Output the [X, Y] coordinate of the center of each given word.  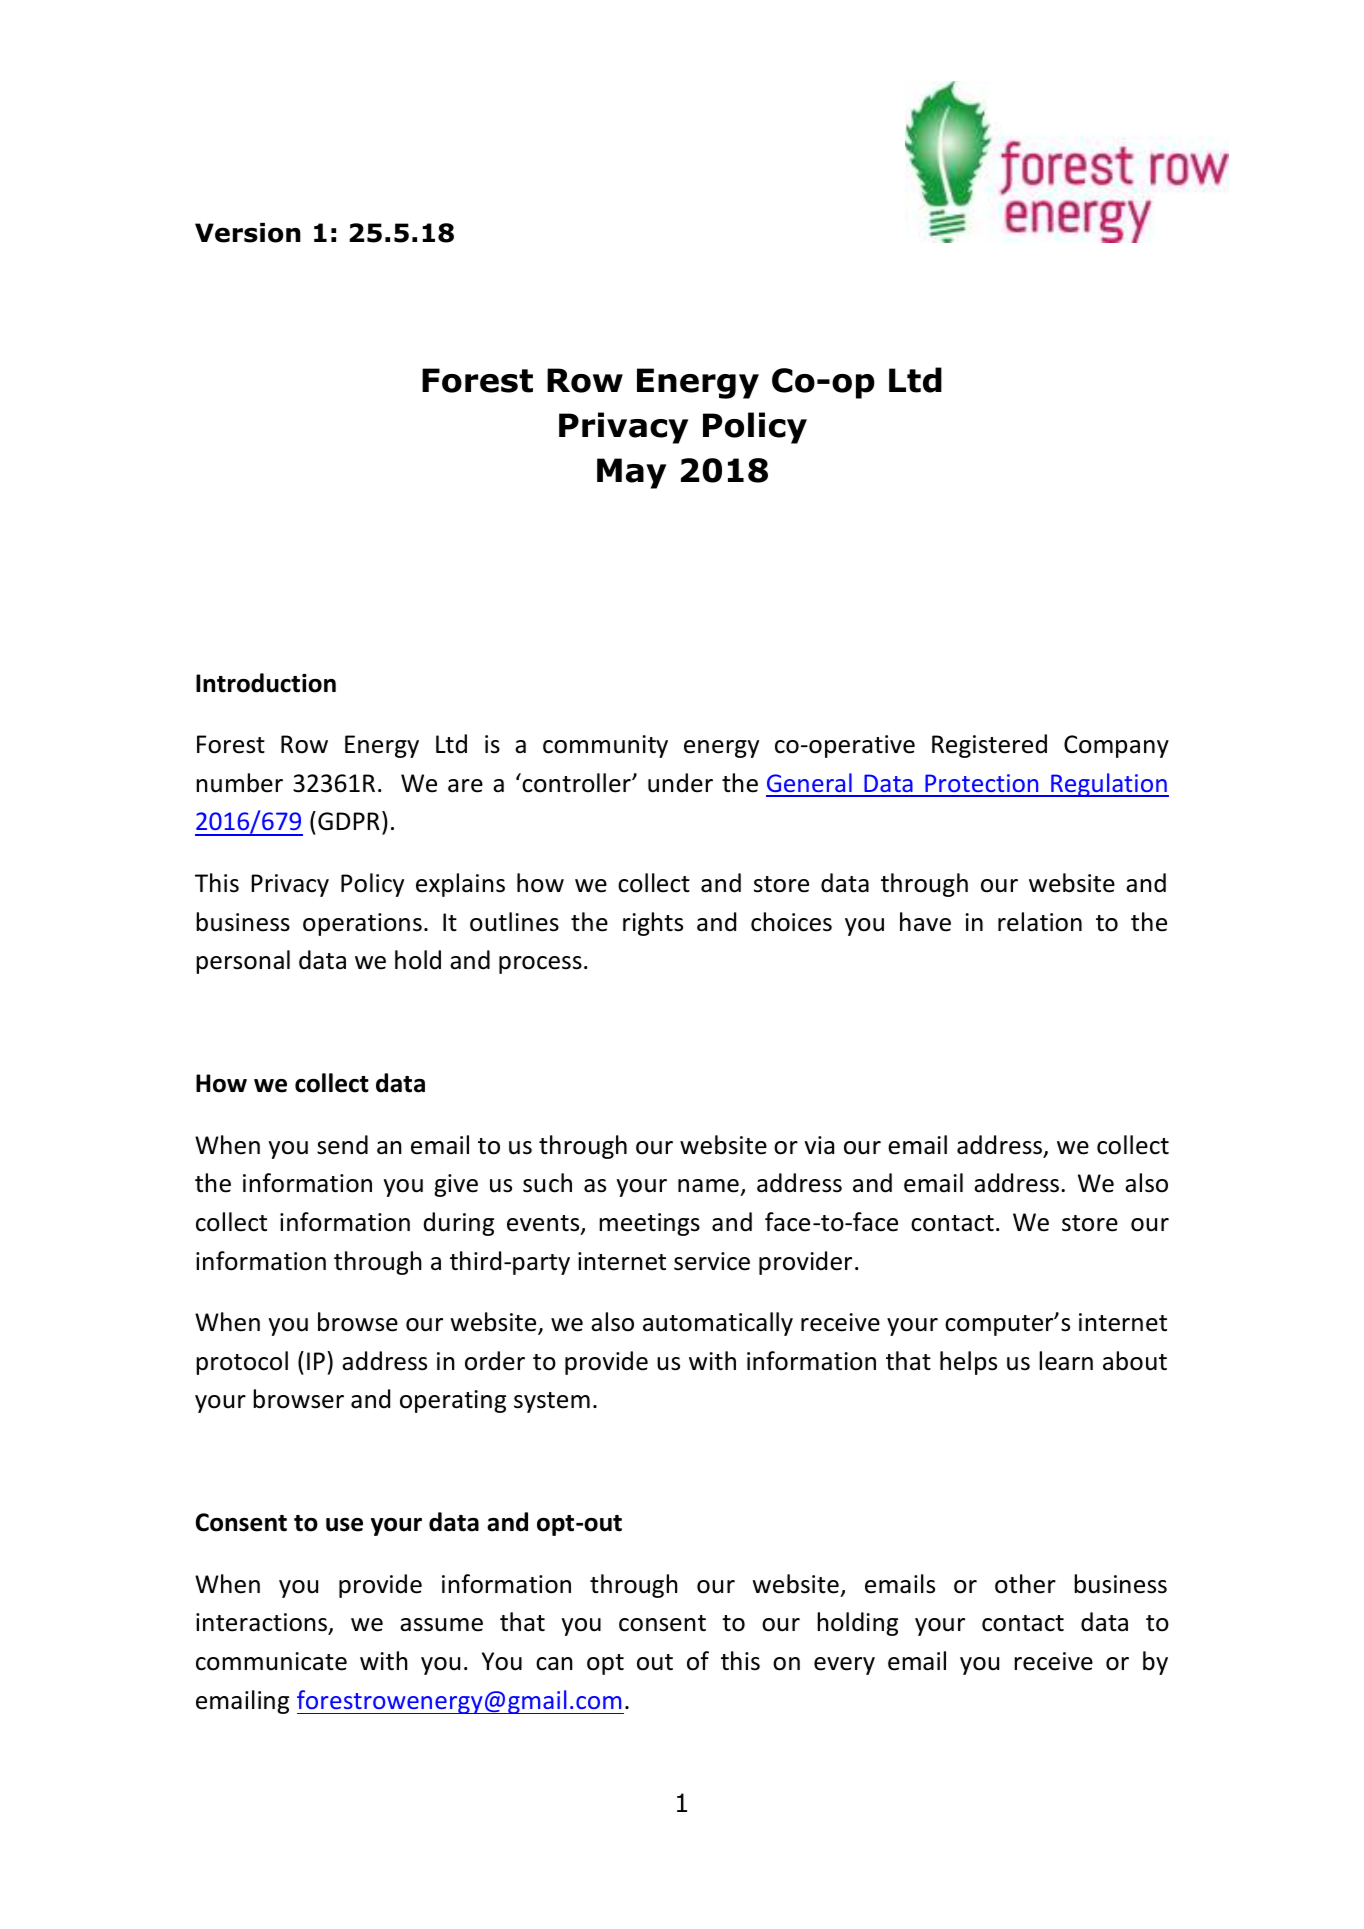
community [605, 746]
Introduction [266, 683]
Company [1116, 746]
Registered [989, 746]
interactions [263, 1624]
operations [362, 924]
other [1025, 1584]
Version [248, 233]
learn [1066, 1361]
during [458, 1224]
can [554, 1664]
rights [653, 924]
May [631, 473]
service [712, 1261]
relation [1040, 922]
